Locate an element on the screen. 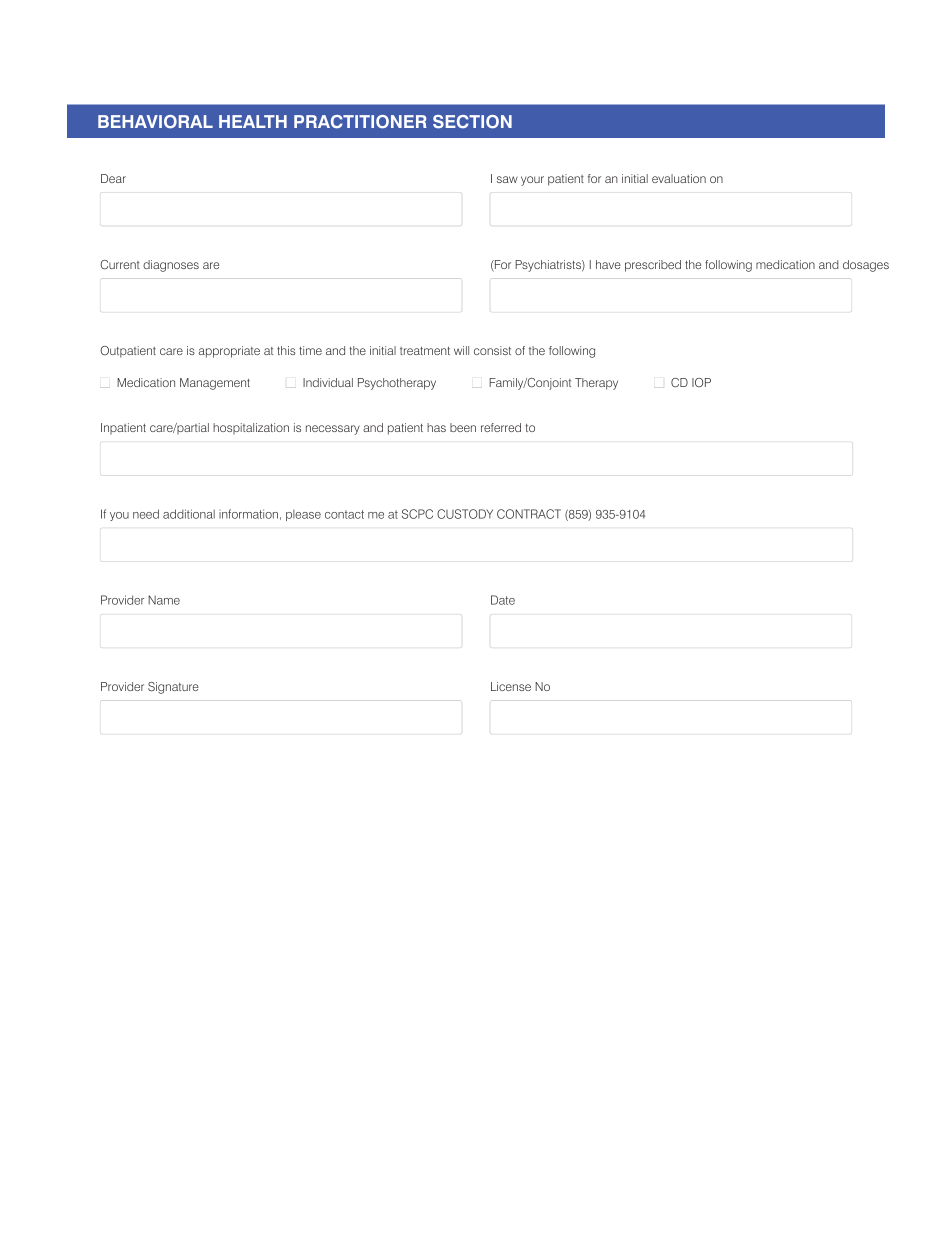 The height and width of the screenshot is (1233, 952). referred is located at coordinates (501, 427).
